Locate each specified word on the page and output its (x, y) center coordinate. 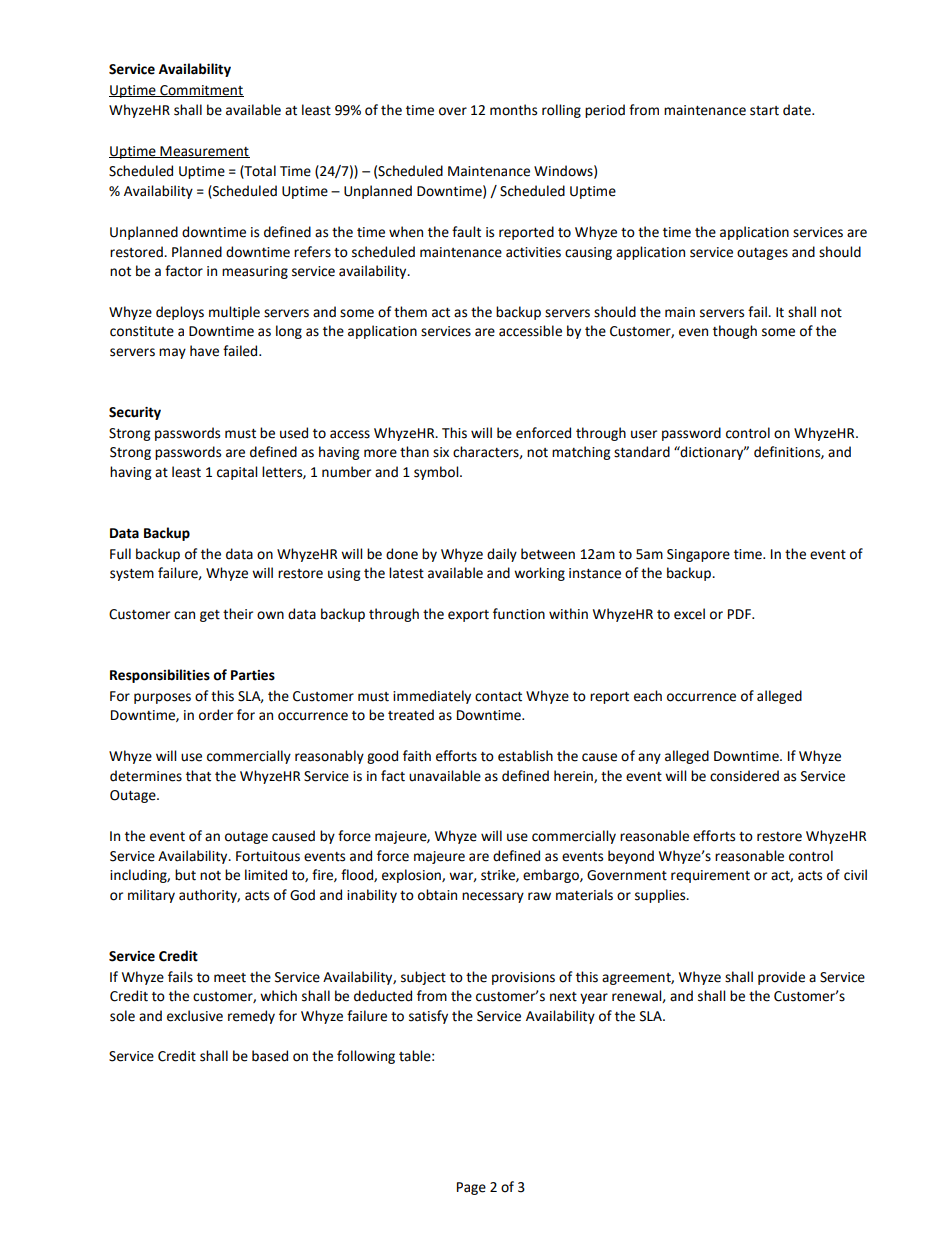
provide (781, 978)
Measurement (204, 152)
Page (471, 1188)
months (513, 110)
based (270, 1056)
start (764, 111)
